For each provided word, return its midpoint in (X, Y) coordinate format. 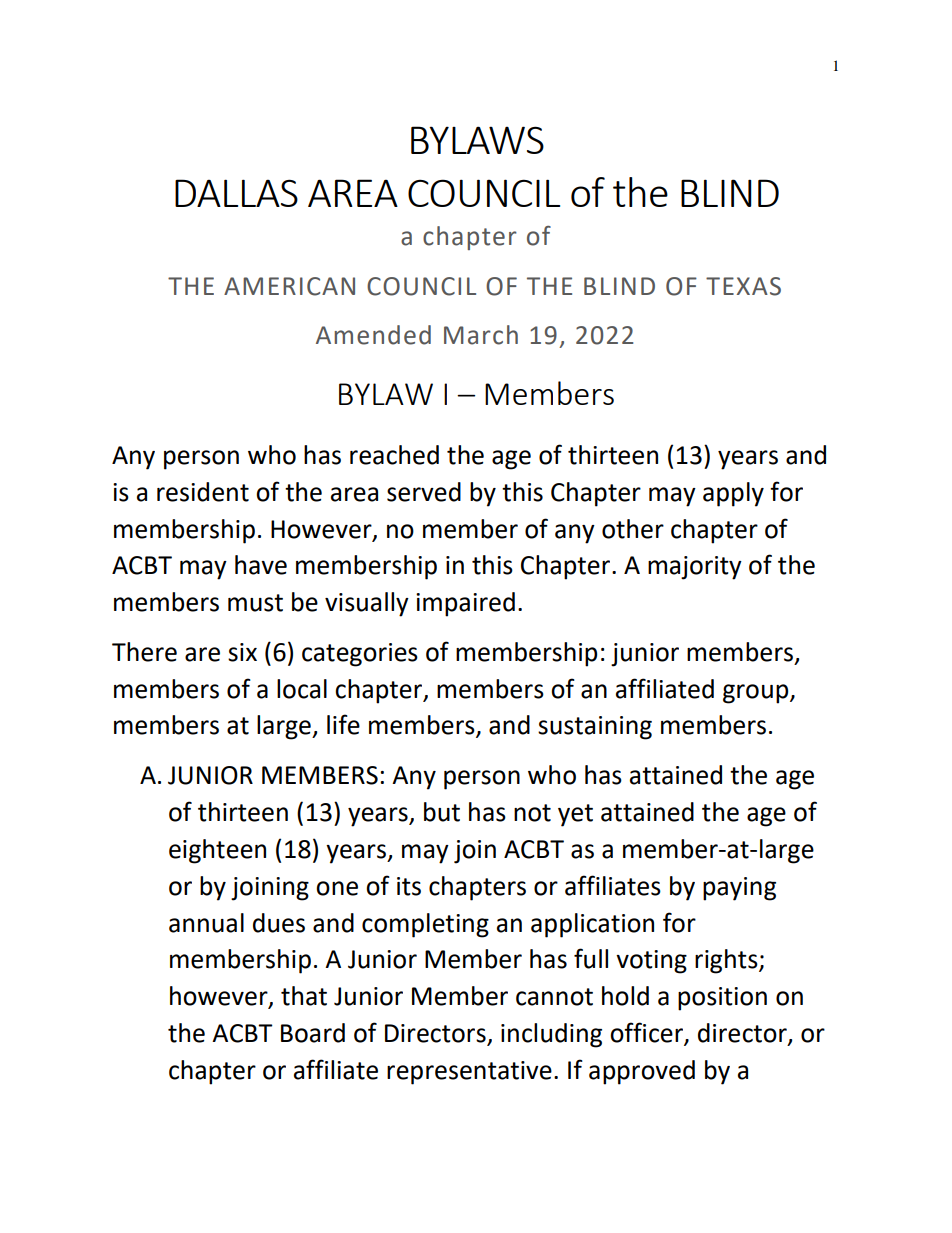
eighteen (217, 851)
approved (642, 1072)
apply (733, 494)
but (442, 812)
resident (203, 492)
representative (469, 1073)
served (424, 492)
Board (313, 1033)
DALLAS (236, 193)
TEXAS (743, 286)
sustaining (595, 728)
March (481, 335)
